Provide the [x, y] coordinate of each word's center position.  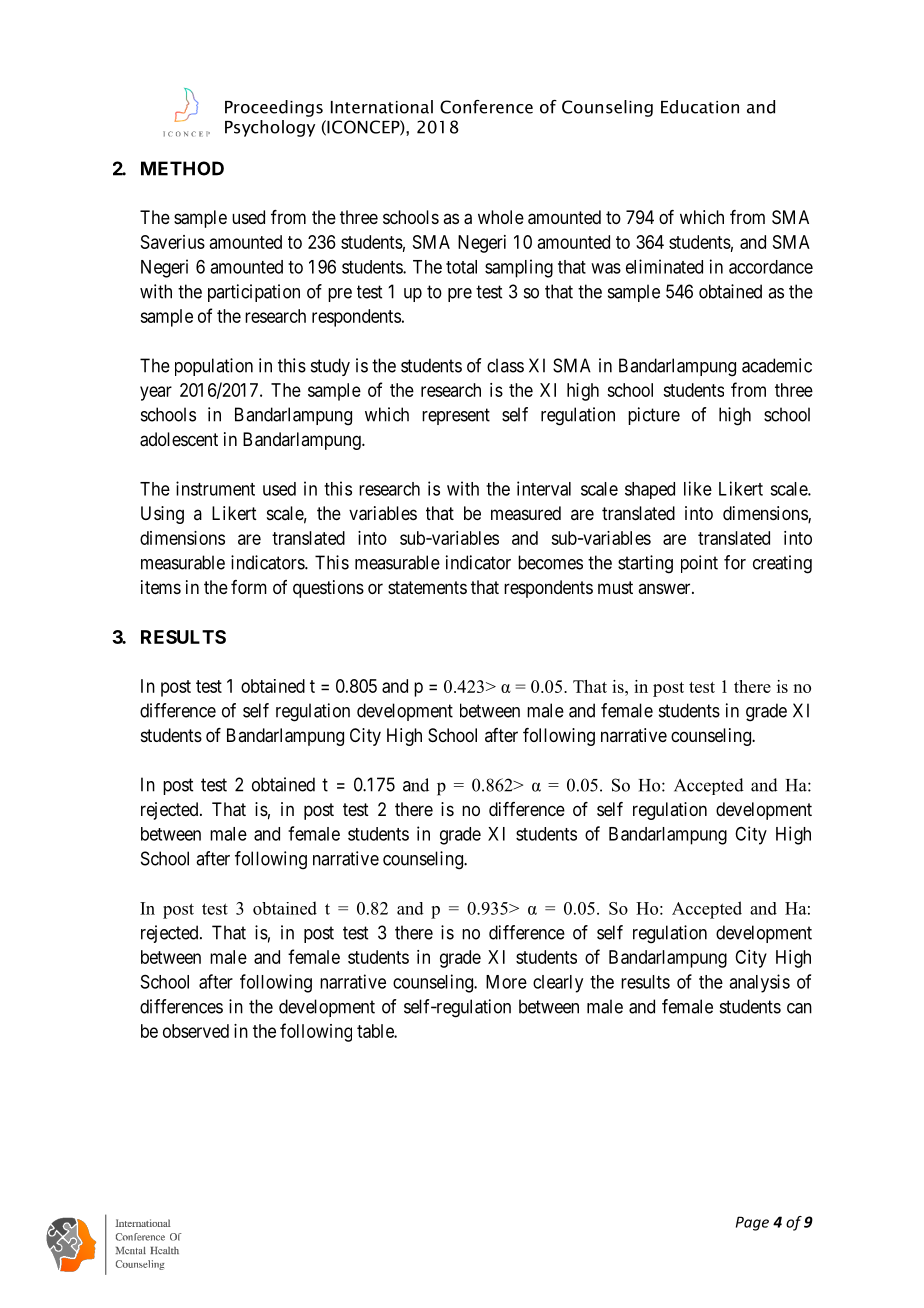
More [506, 982]
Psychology [270, 128]
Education [700, 107]
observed [196, 1031]
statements [427, 587]
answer [665, 588]
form [249, 587]
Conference [486, 107]
